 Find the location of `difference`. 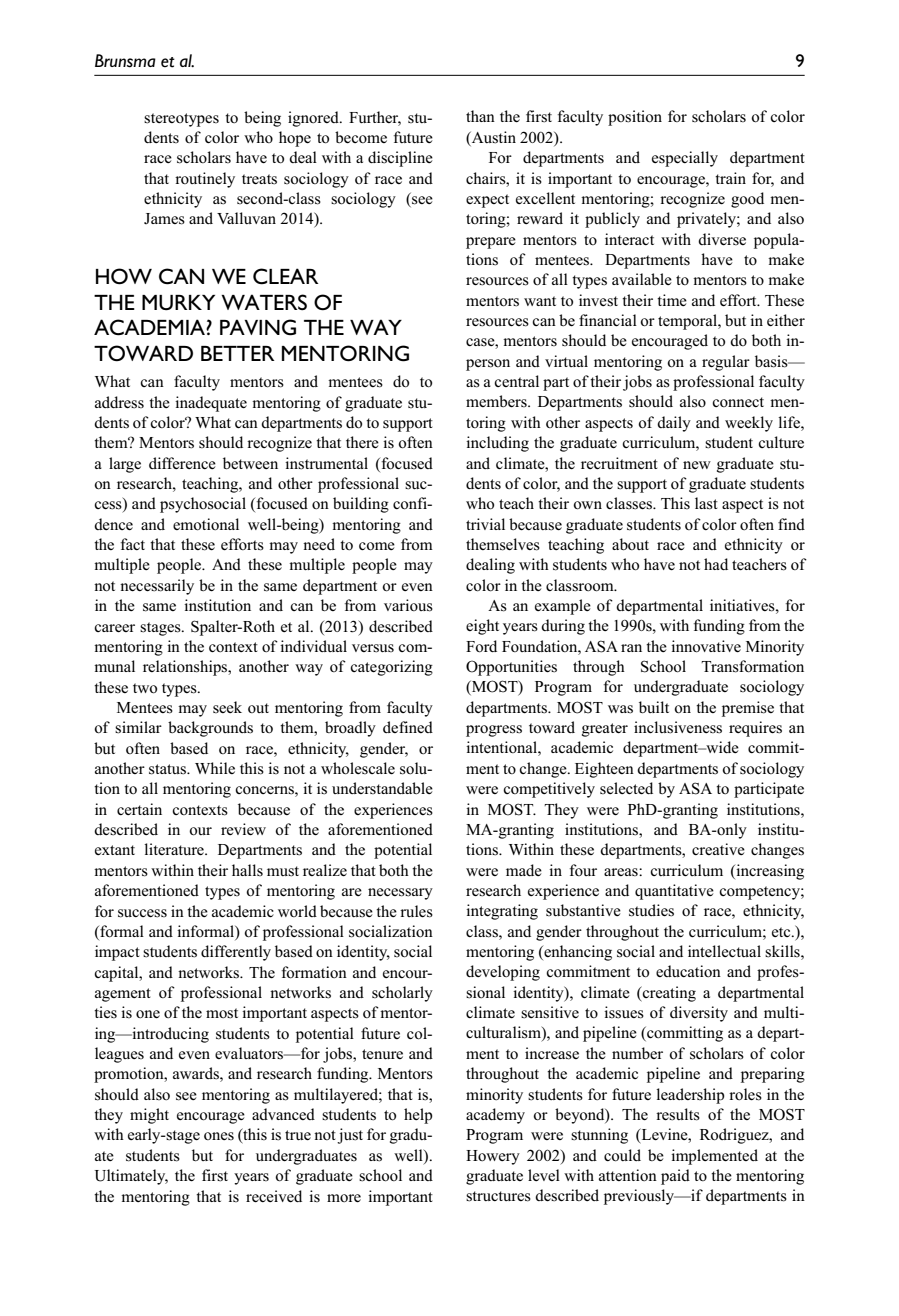

difference is located at coordinates (182, 463).
